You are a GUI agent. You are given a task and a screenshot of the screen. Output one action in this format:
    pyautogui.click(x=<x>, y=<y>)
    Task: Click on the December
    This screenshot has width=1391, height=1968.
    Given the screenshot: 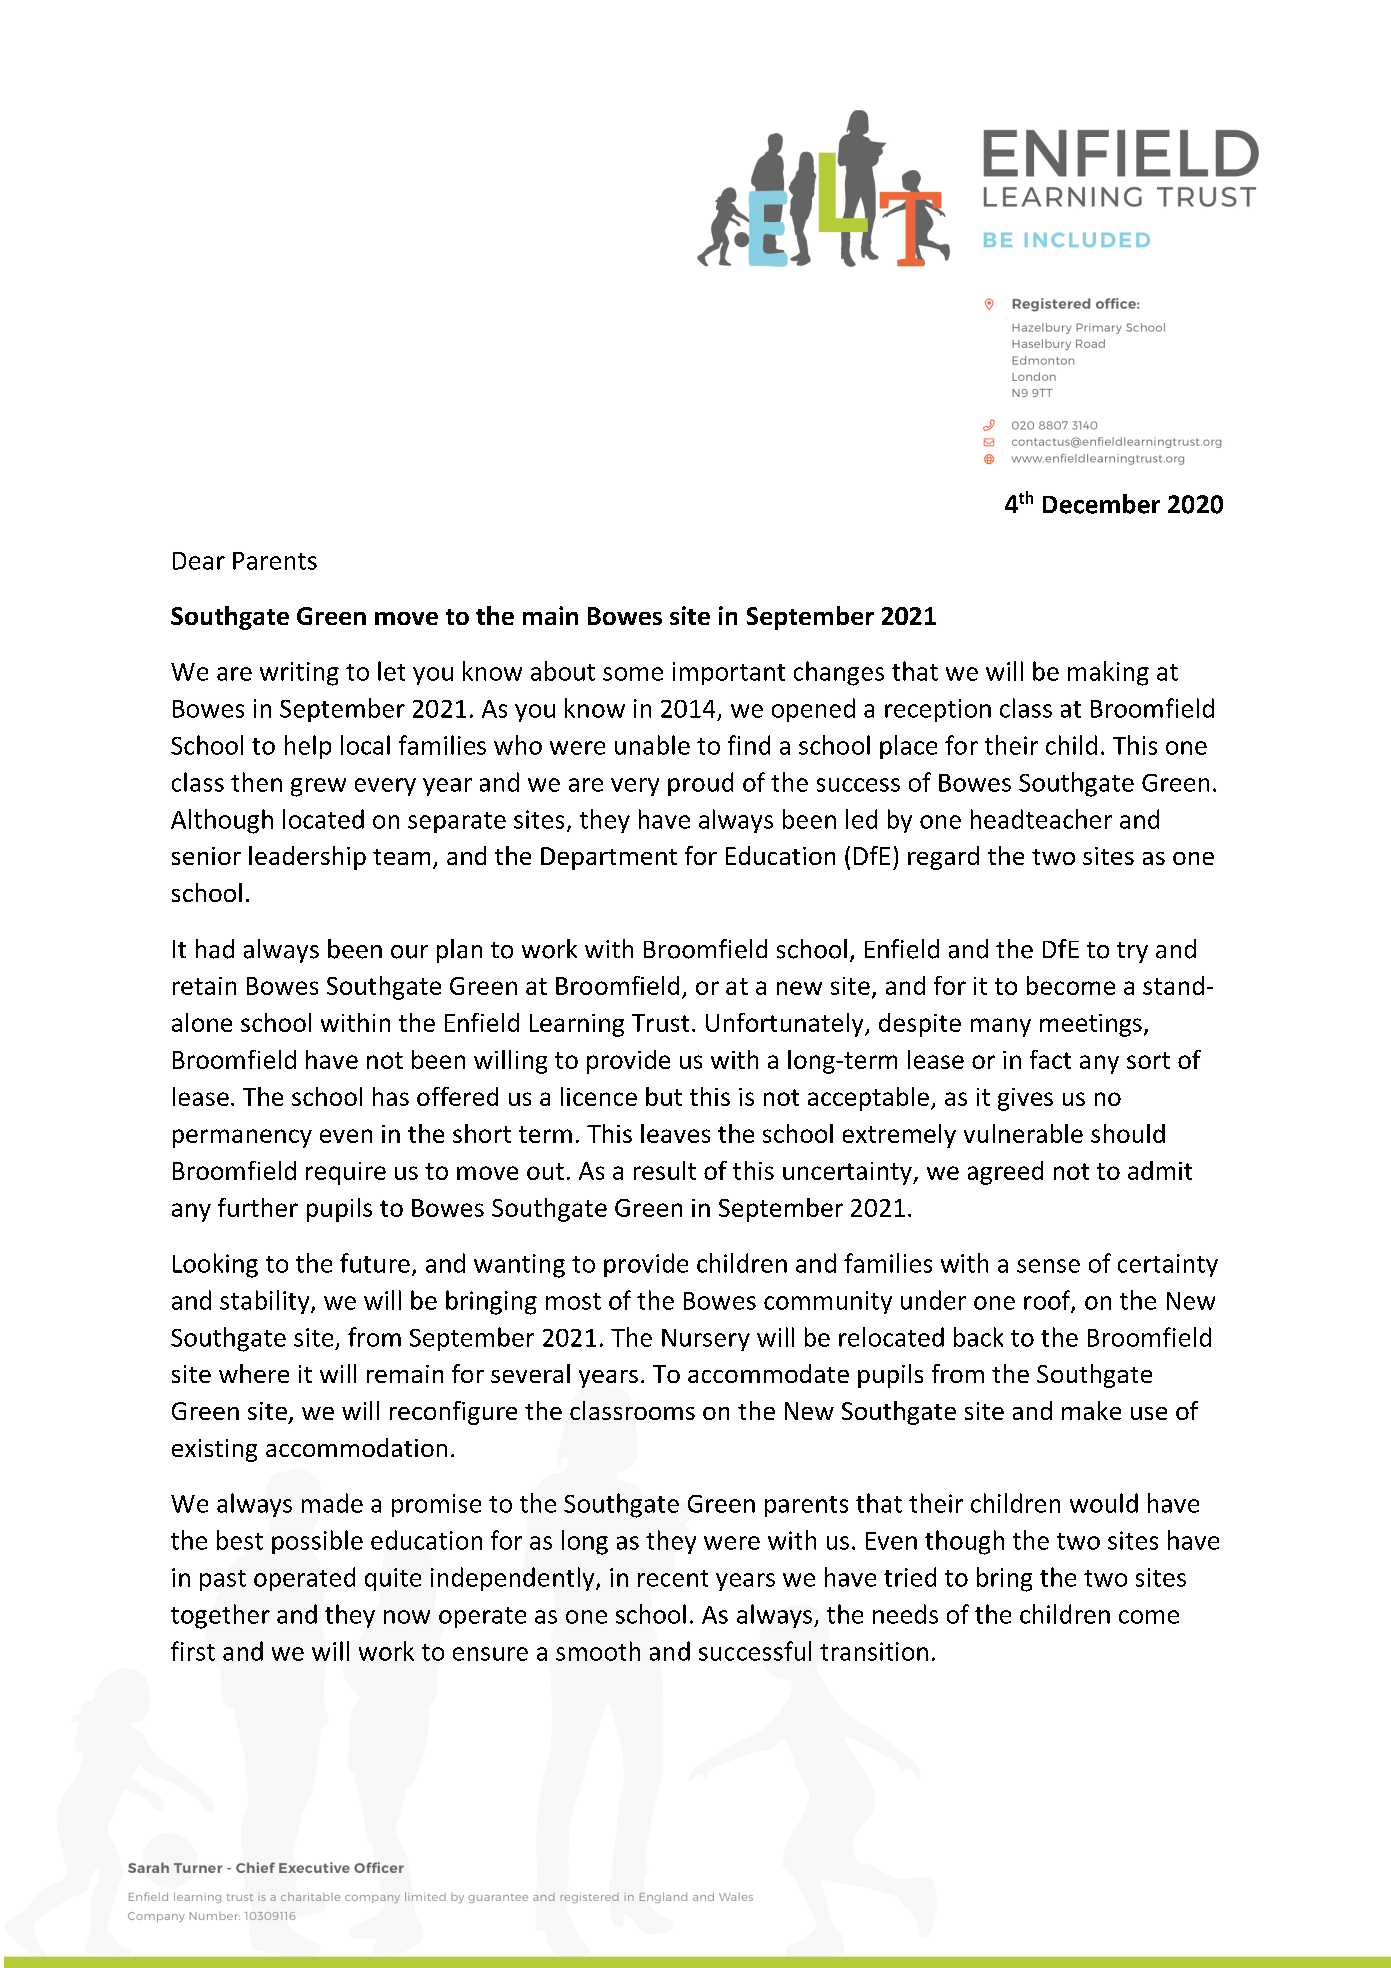 What is the action you would take?
    pyautogui.click(x=1101, y=504)
